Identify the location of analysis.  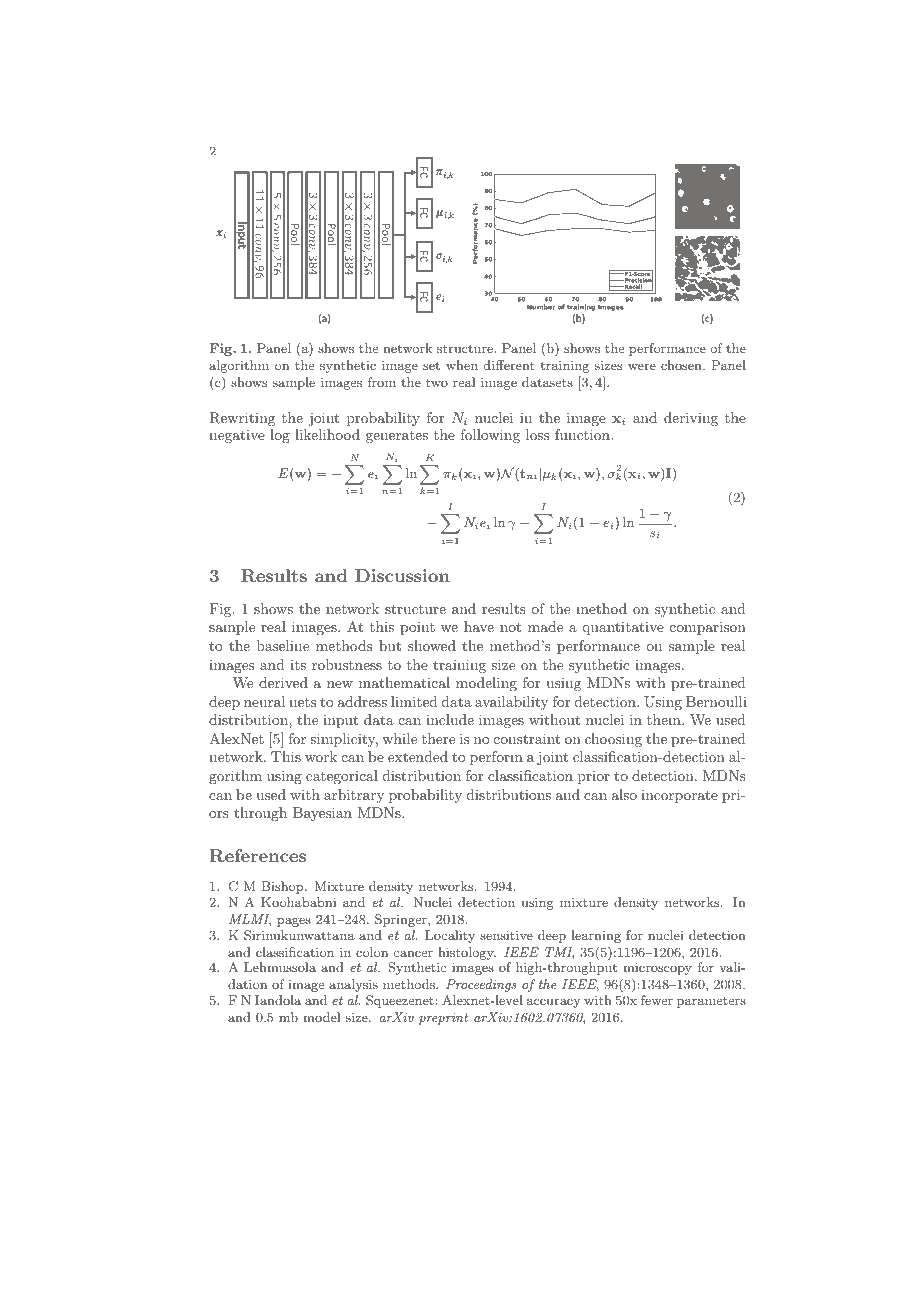
(353, 985).
